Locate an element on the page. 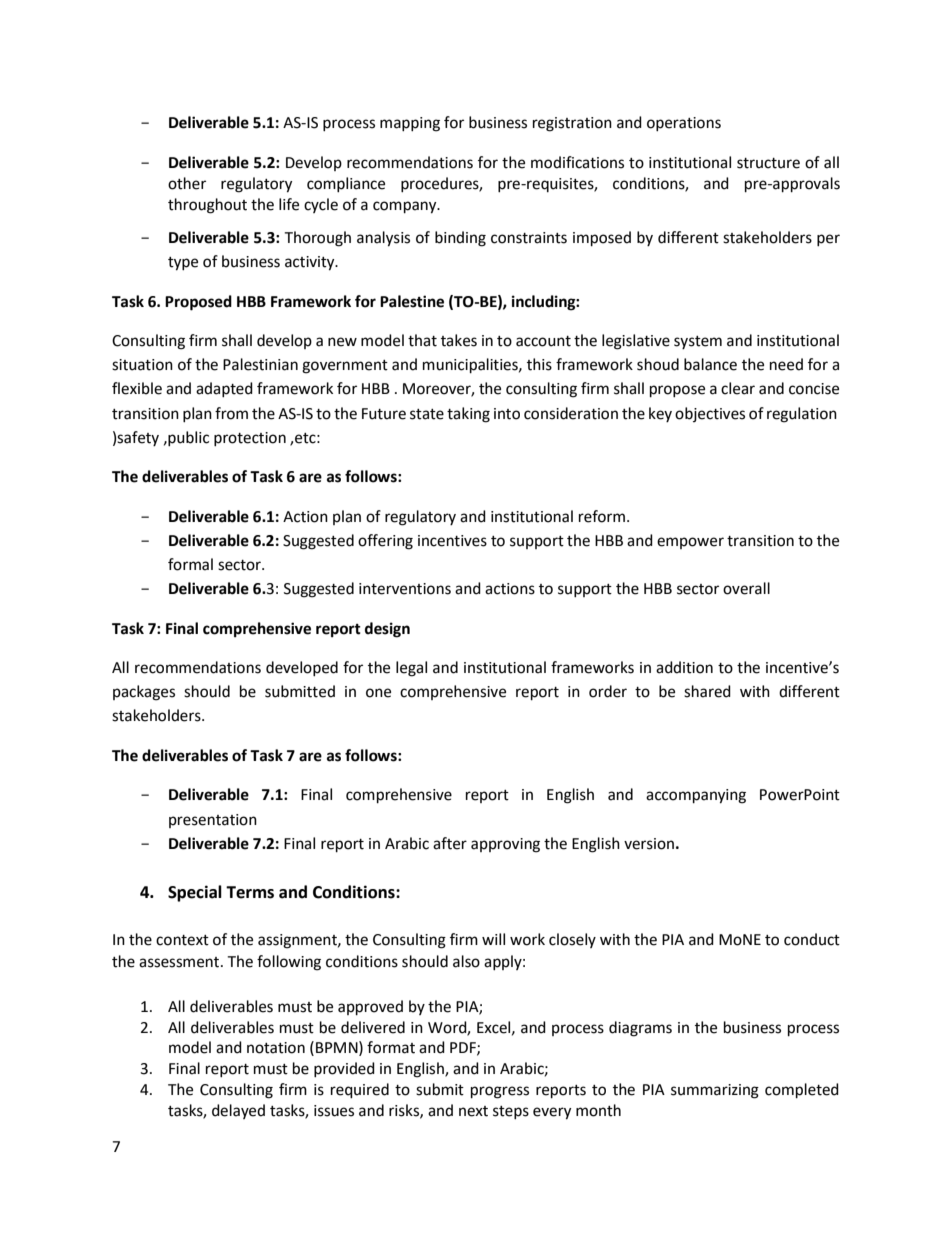  presentation is located at coordinates (213, 821).
